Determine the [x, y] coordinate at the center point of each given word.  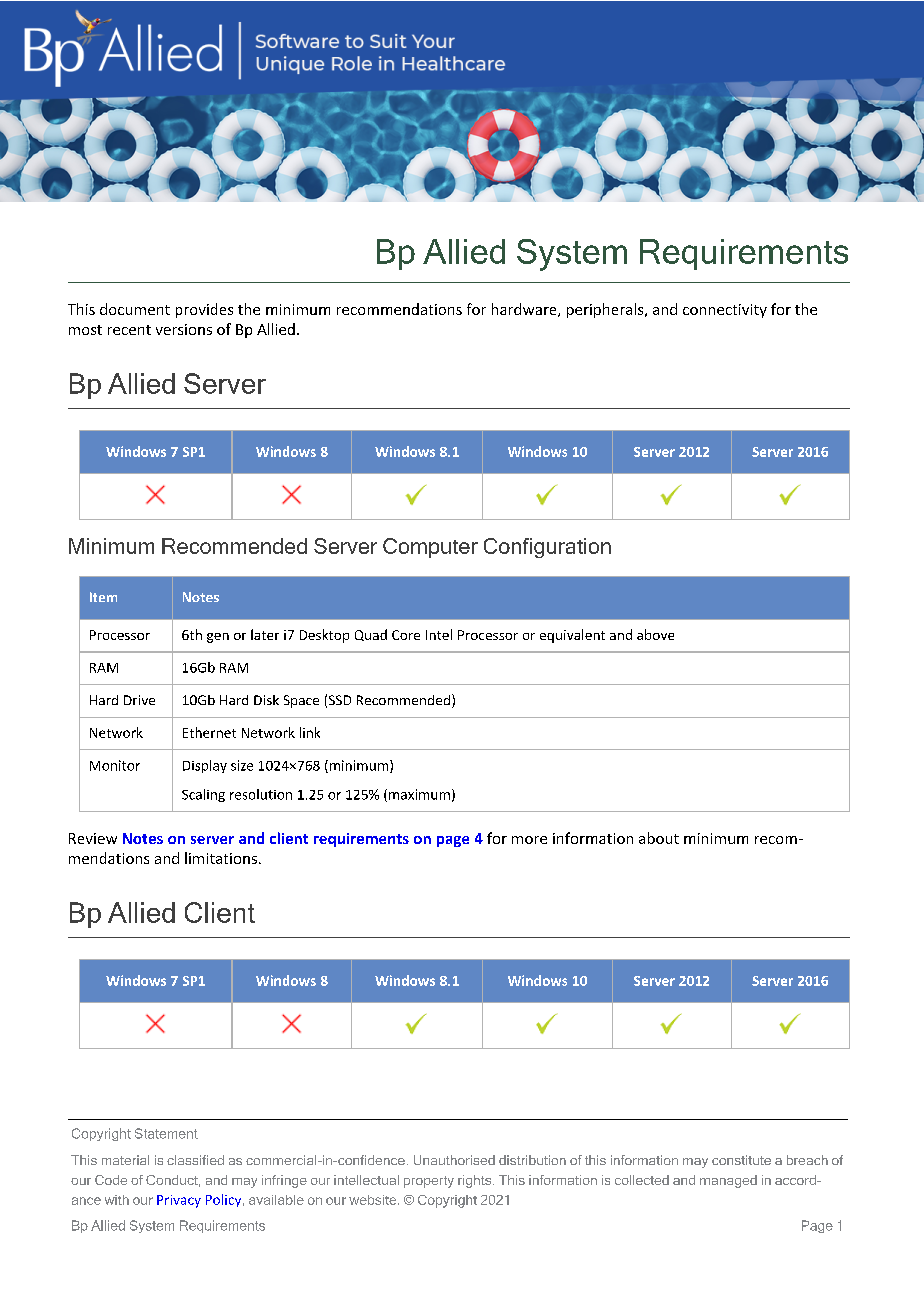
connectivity [725, 311]
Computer [430, 548]
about [659, 838]
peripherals [606, 310]
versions [184, 329]
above [655, 634]
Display [205, 766]
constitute [741, 1160]
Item [103, 597]
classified [195, 1160]
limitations [221, 858]
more [529, 840]
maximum [419, 794]
